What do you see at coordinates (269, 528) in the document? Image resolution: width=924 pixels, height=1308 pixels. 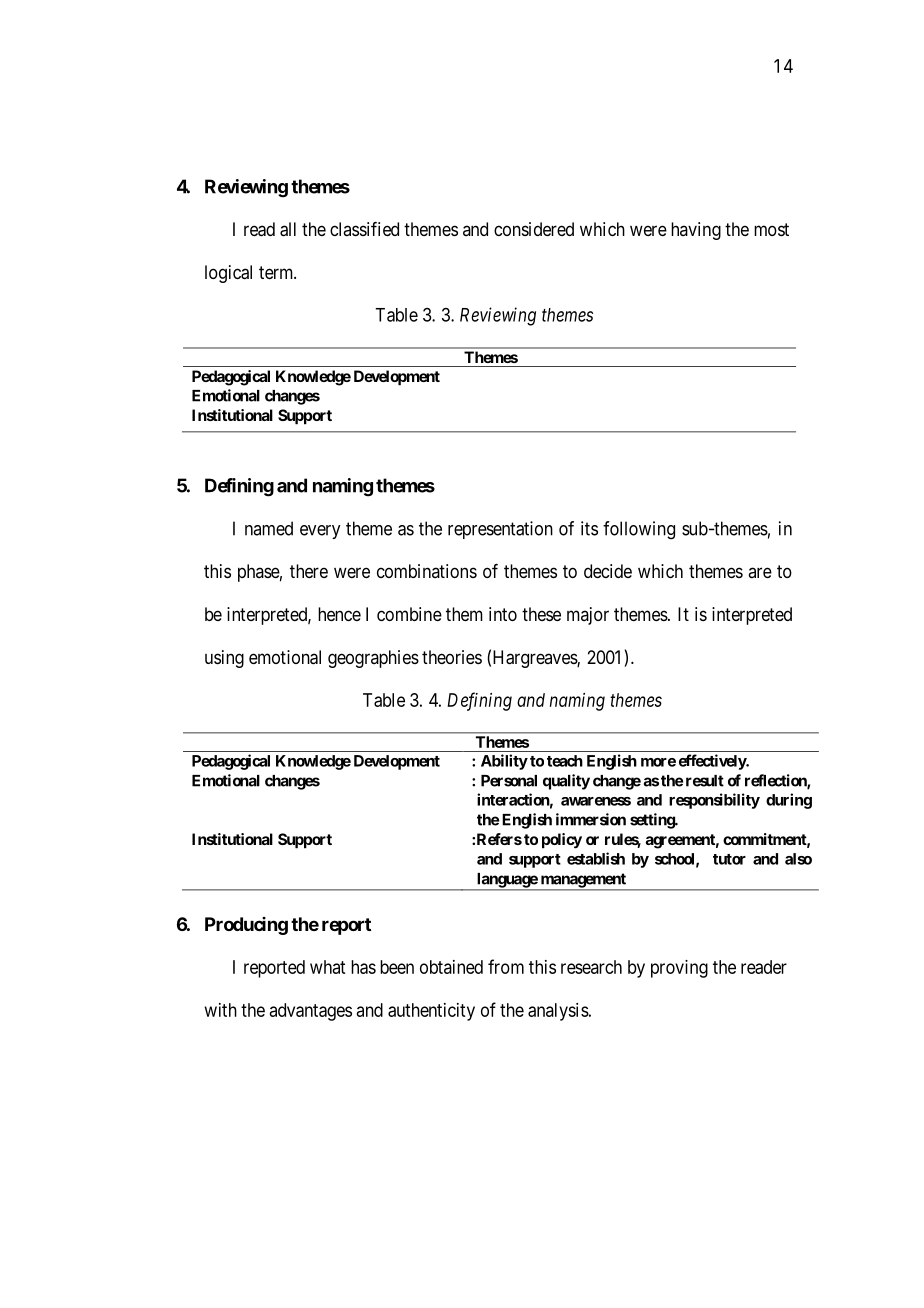 I see `named` at bounding box center [269, 528].
